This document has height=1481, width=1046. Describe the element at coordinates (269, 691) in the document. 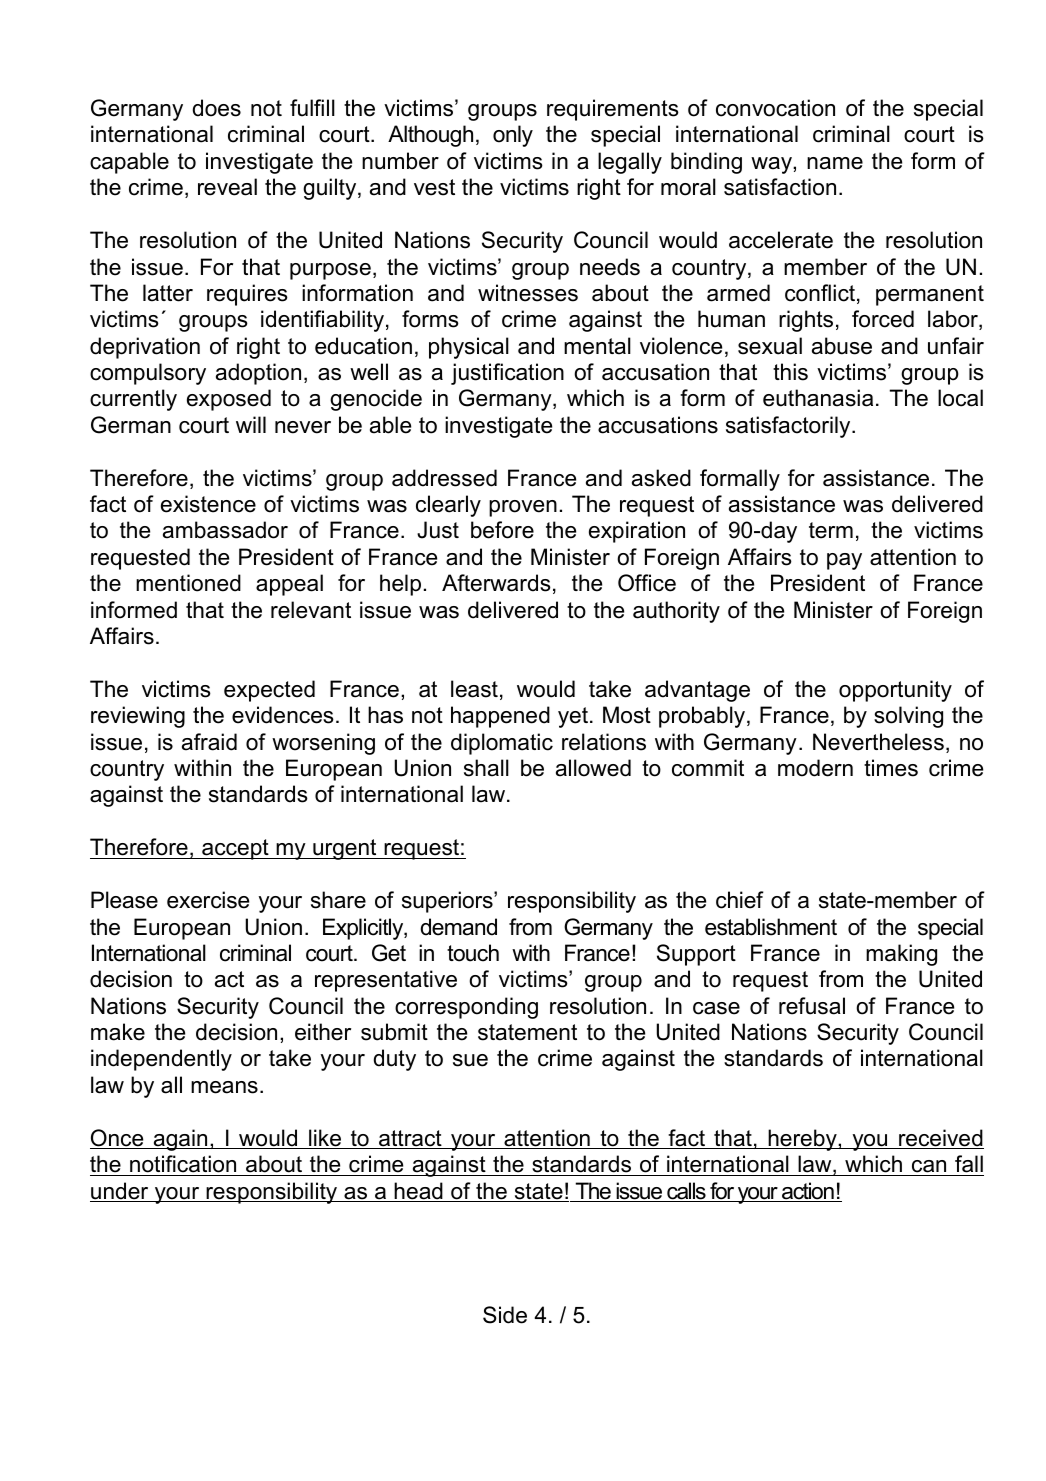

I see `expected` at that location.
